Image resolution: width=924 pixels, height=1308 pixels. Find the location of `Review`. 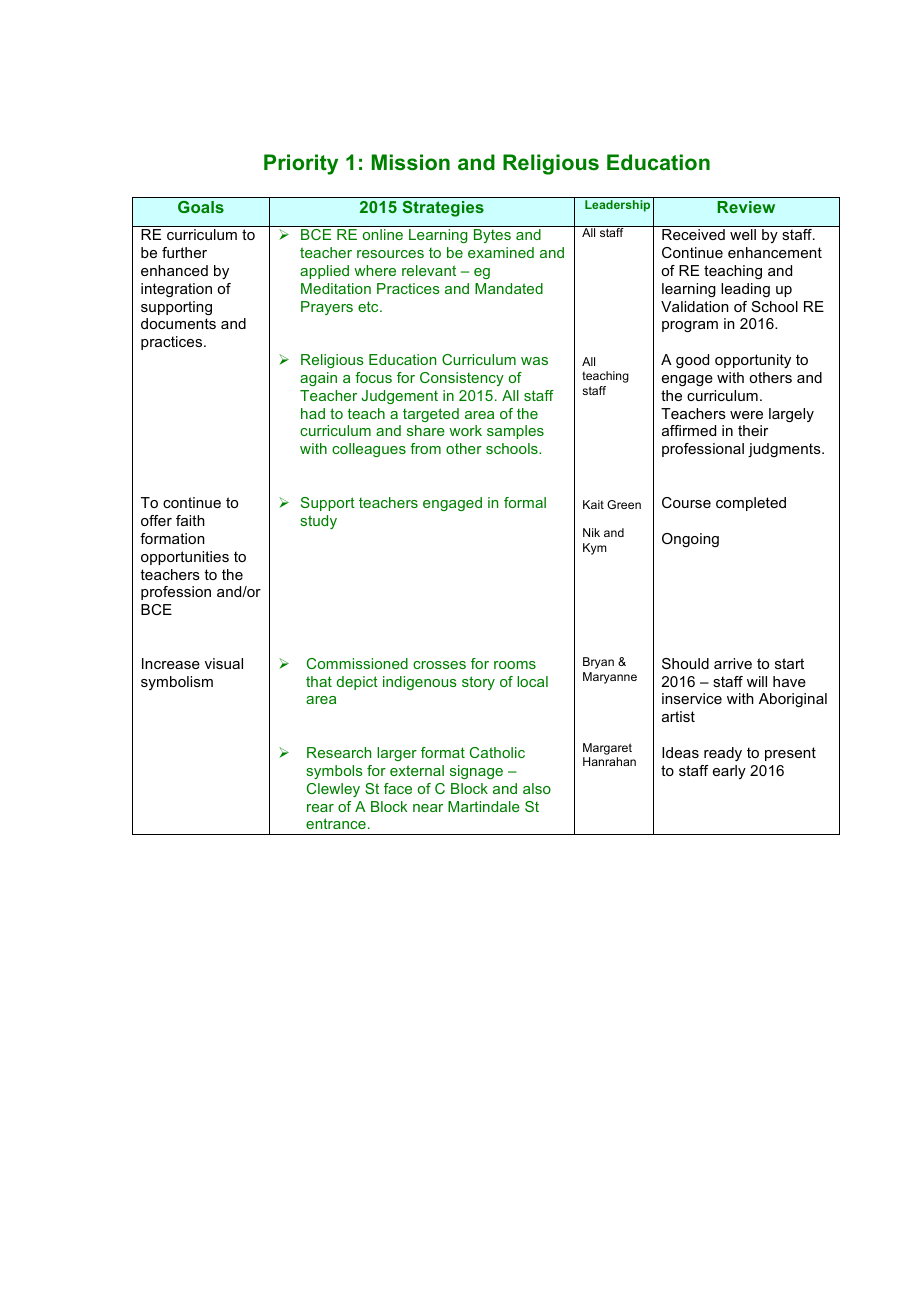

Review is located at coordinates (746, 207).
